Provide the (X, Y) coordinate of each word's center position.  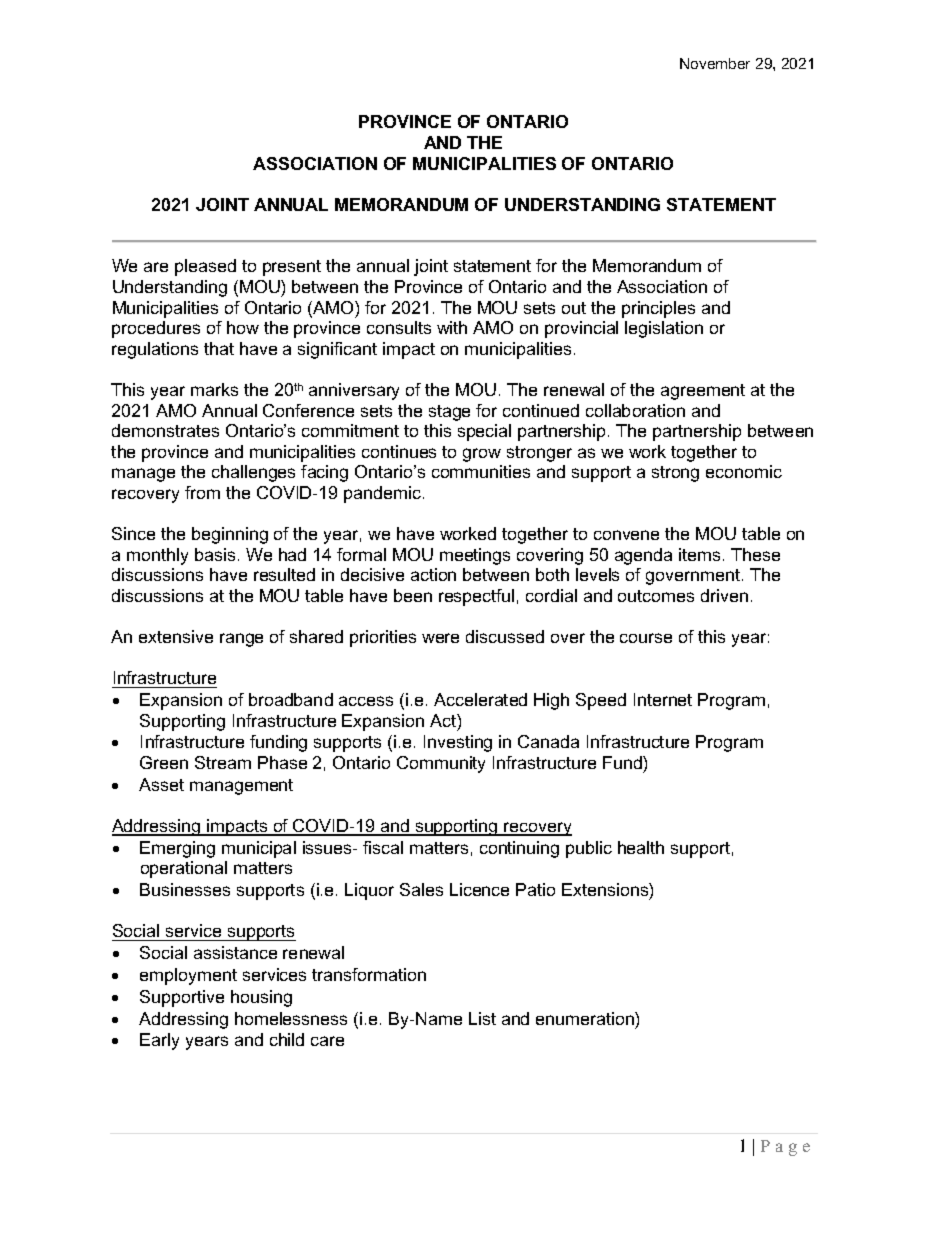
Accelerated (480, 699)
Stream (223, 762)
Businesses (185, 889)
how (243, 327)
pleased (205, 267)
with (452, 327)
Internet (663, 699)
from (202, 492)
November (715, 63)
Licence (479, 889)
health (641, 847)
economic (744, 471)
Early (159, 1041)
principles (658, 309)
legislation (664, 329)
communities (481, 471)
